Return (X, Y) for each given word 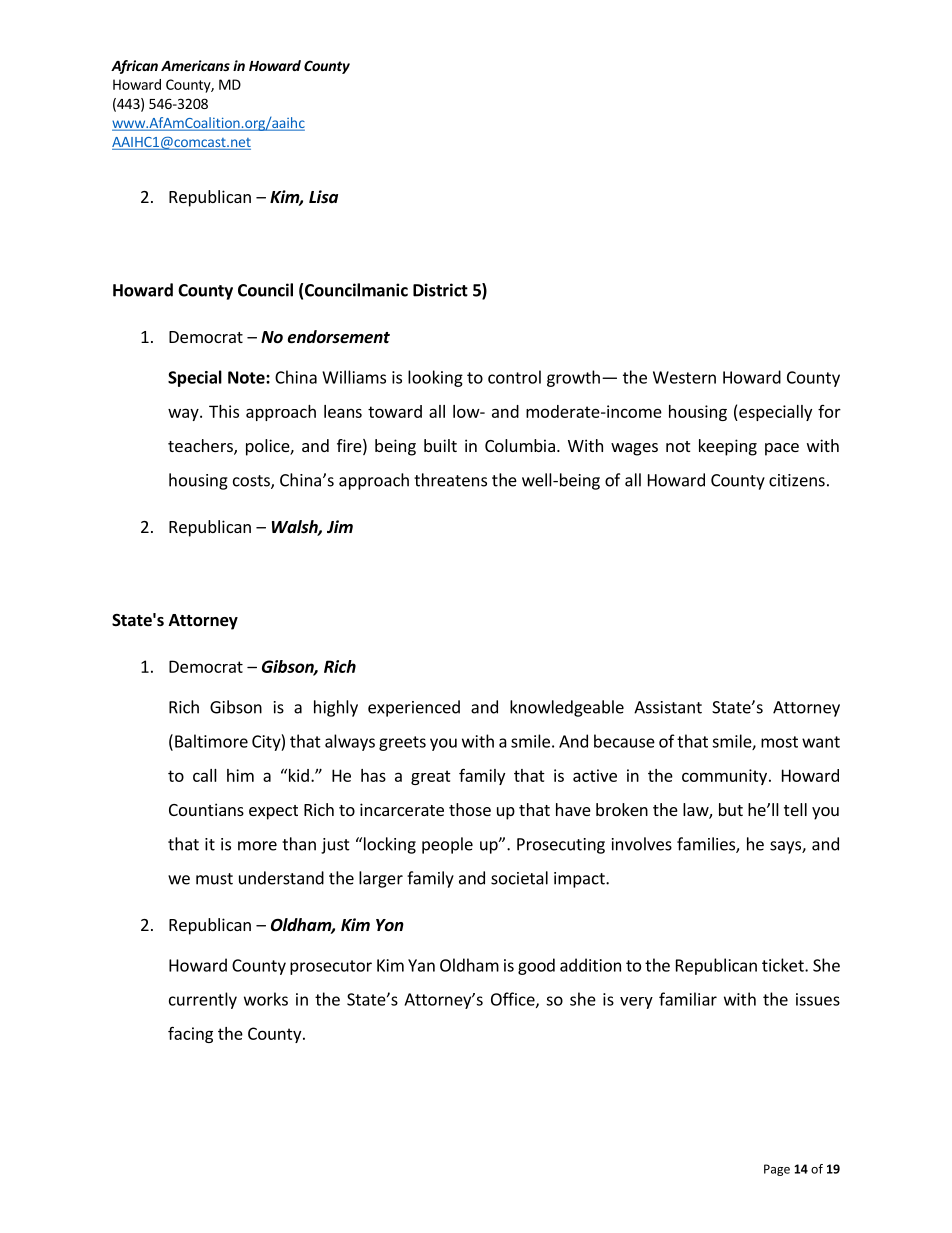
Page (777, 1170)
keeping (728, 447)
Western (684, 377)
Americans (195, 65)
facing (190, 1034)
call (205, 775)
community (724, 777)
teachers (201, 447)
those (470, 809)
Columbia (520, 445)
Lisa (323, 196)
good (536, 966)
